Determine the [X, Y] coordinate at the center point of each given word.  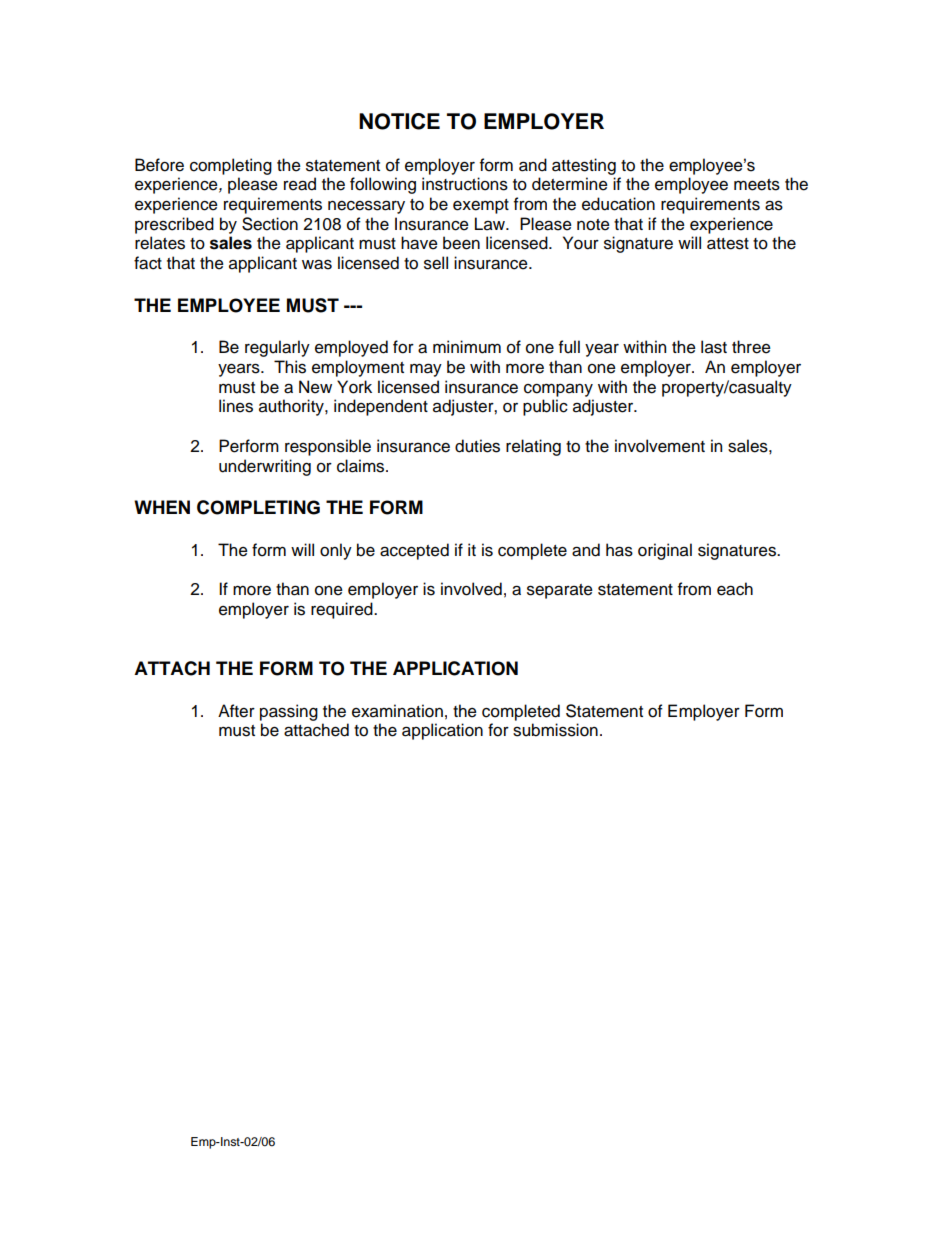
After [236, 711]
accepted [414, 551]
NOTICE [399, 121]
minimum [467, 347]
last [714, 347]
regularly [277, 348]
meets [757, 185]
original [665, 551]
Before [159, 165]
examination [397, 711]
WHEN [162, 507]
